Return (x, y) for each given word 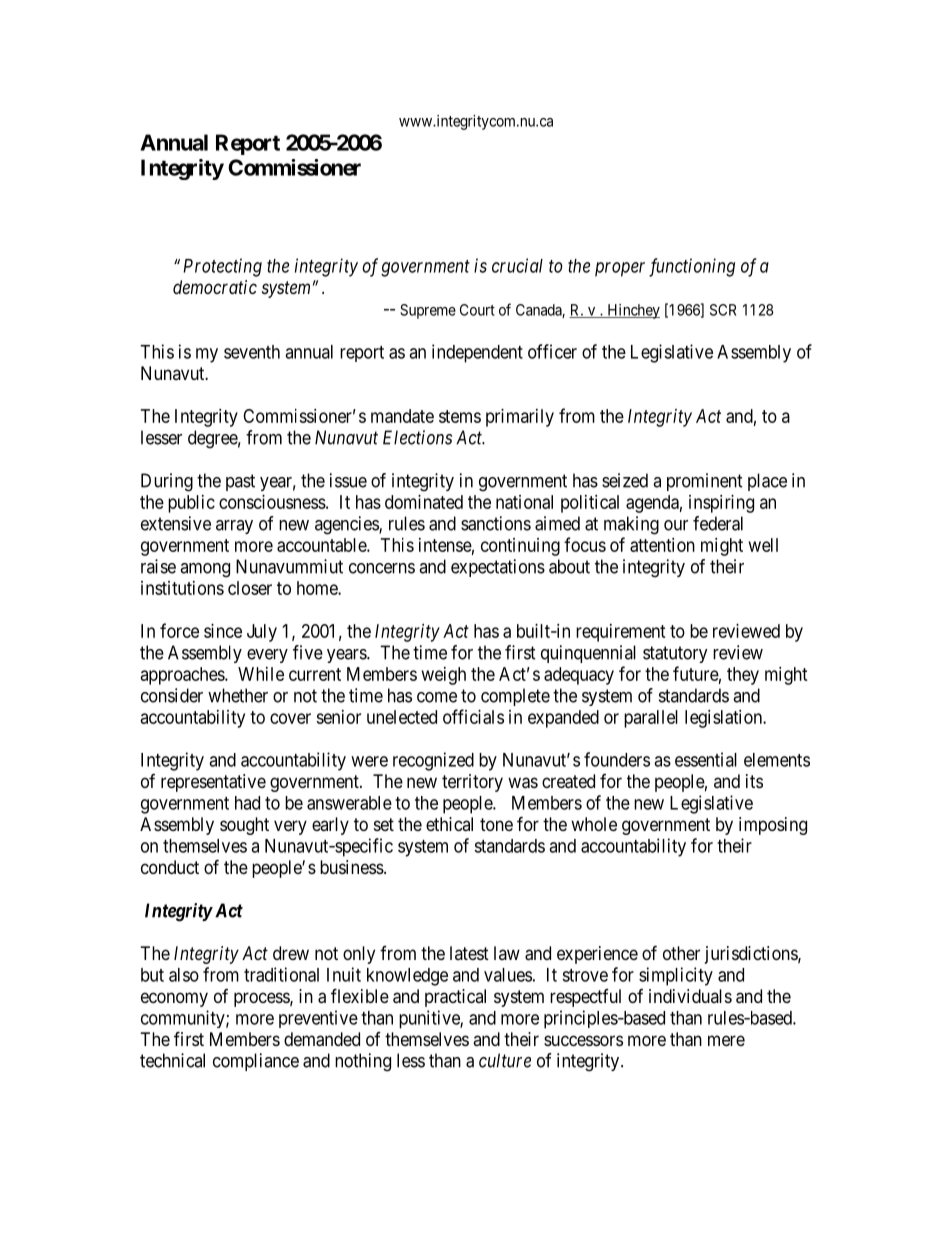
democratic (215, 287)
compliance (256, 1062)
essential (706, 759)
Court (477, 310)
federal (718, 523)
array (234, 527)
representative (213, 783)
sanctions (496, 523)
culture (505, 1060)
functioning (692, 267)
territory (472, 783)
